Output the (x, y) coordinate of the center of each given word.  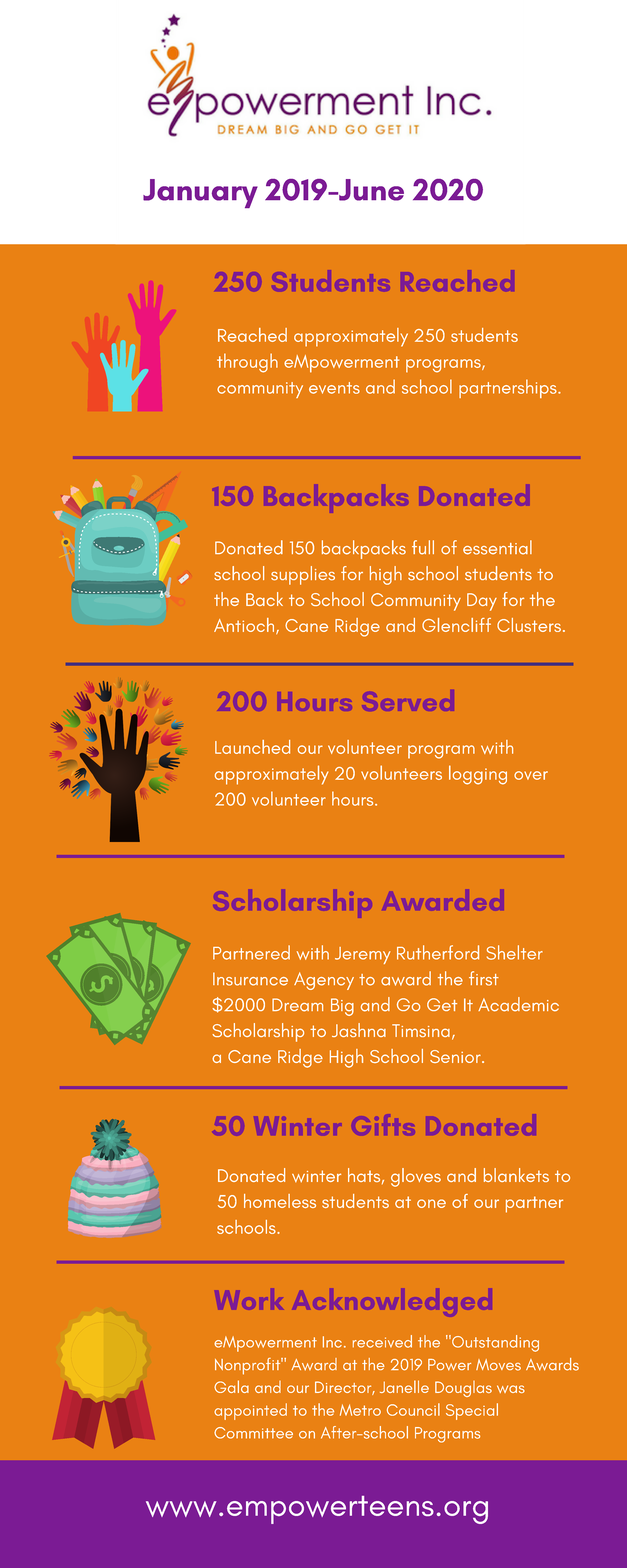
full (423, 547)
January (200, 193)
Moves (498, 1365)
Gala (231, 1386)
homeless (280, 1201)
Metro (360, 1410)
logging (478, 775)
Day (482, 602)
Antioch (245, 626)
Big (342, 1007)
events (334, 388)
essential (497, 547)
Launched (252, 747)
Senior (456, 1056)
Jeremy (363, 955)
